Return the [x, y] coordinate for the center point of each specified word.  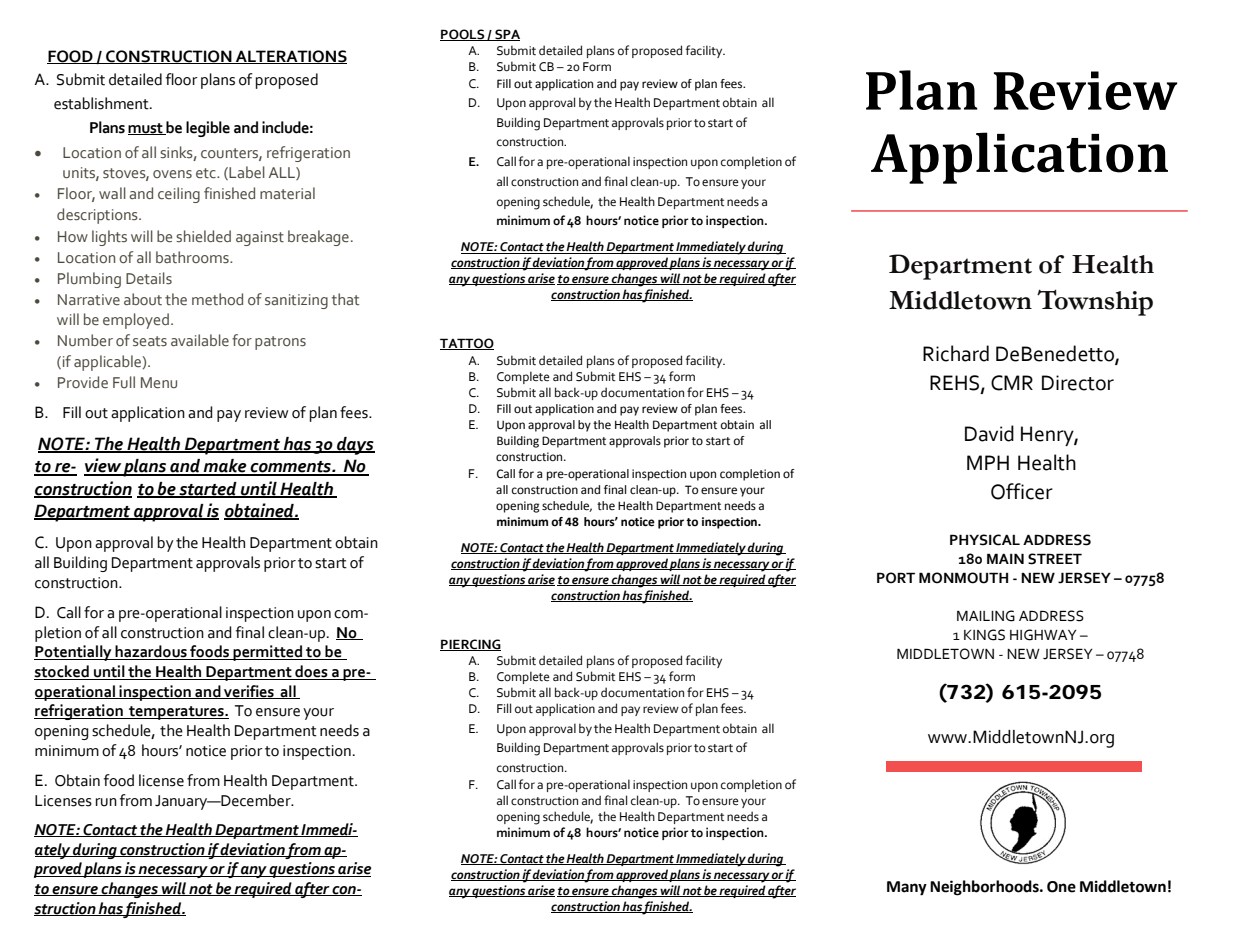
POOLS [463, 35]
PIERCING [470, 645]
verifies [249, 692]
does [311, 672]
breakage [318, 238]
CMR [1012, 383]
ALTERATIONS [290, 57]
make [225, 467]
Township [1095, 302]
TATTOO [467, 344]
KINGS [984, 635]
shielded [203, 236]
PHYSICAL [985, 540]
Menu [159, 383]
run [106, 802]
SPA [506, 35]
